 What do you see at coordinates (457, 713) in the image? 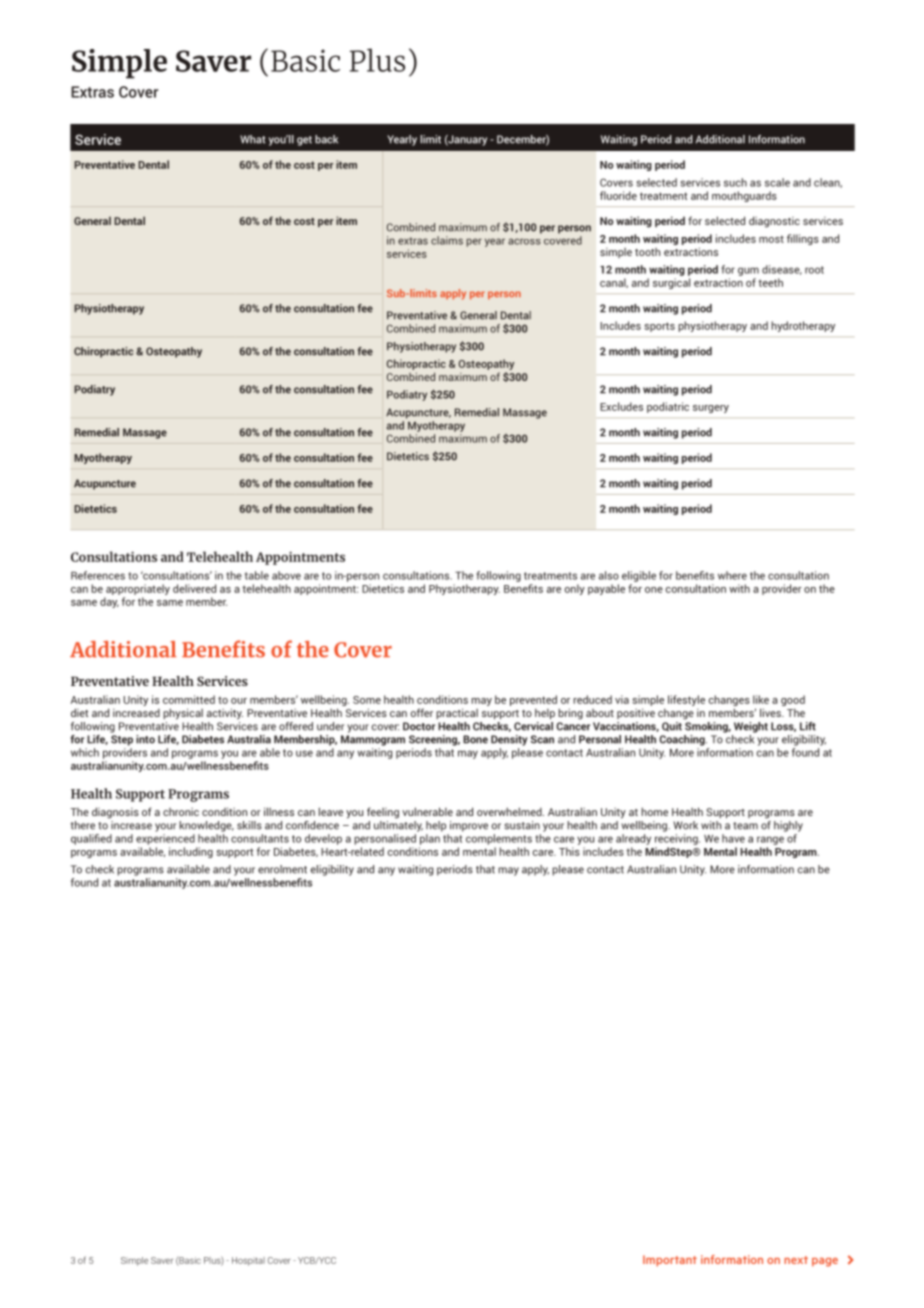
I see `practical` at bounding box center [457, 713].
